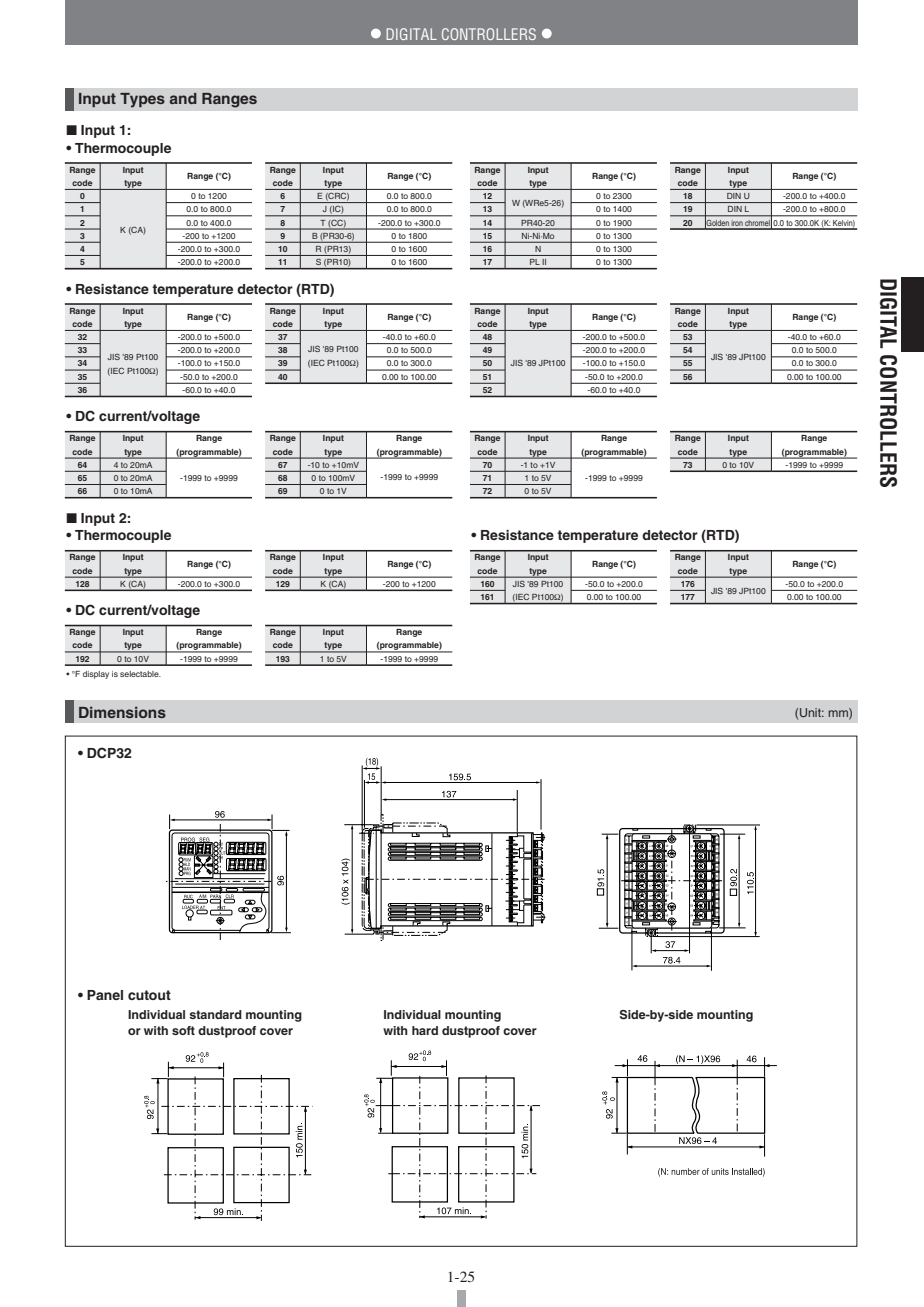 This screenshot has height=1307, width=924. I want to click on selectable, so click(140, 674).
